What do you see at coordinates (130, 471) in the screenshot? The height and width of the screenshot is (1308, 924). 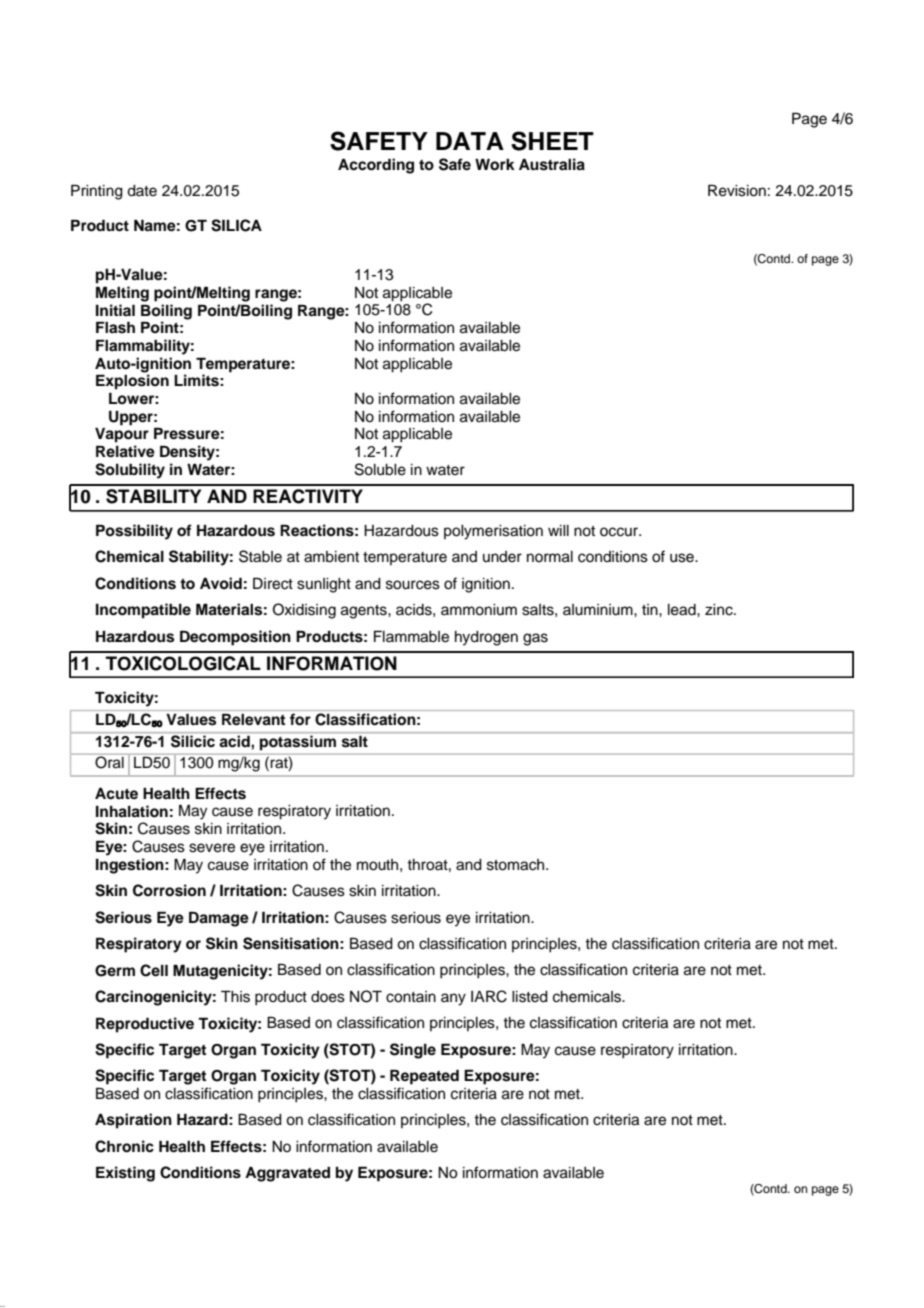 I see `Solubility` at bounding box center [130, 471].
